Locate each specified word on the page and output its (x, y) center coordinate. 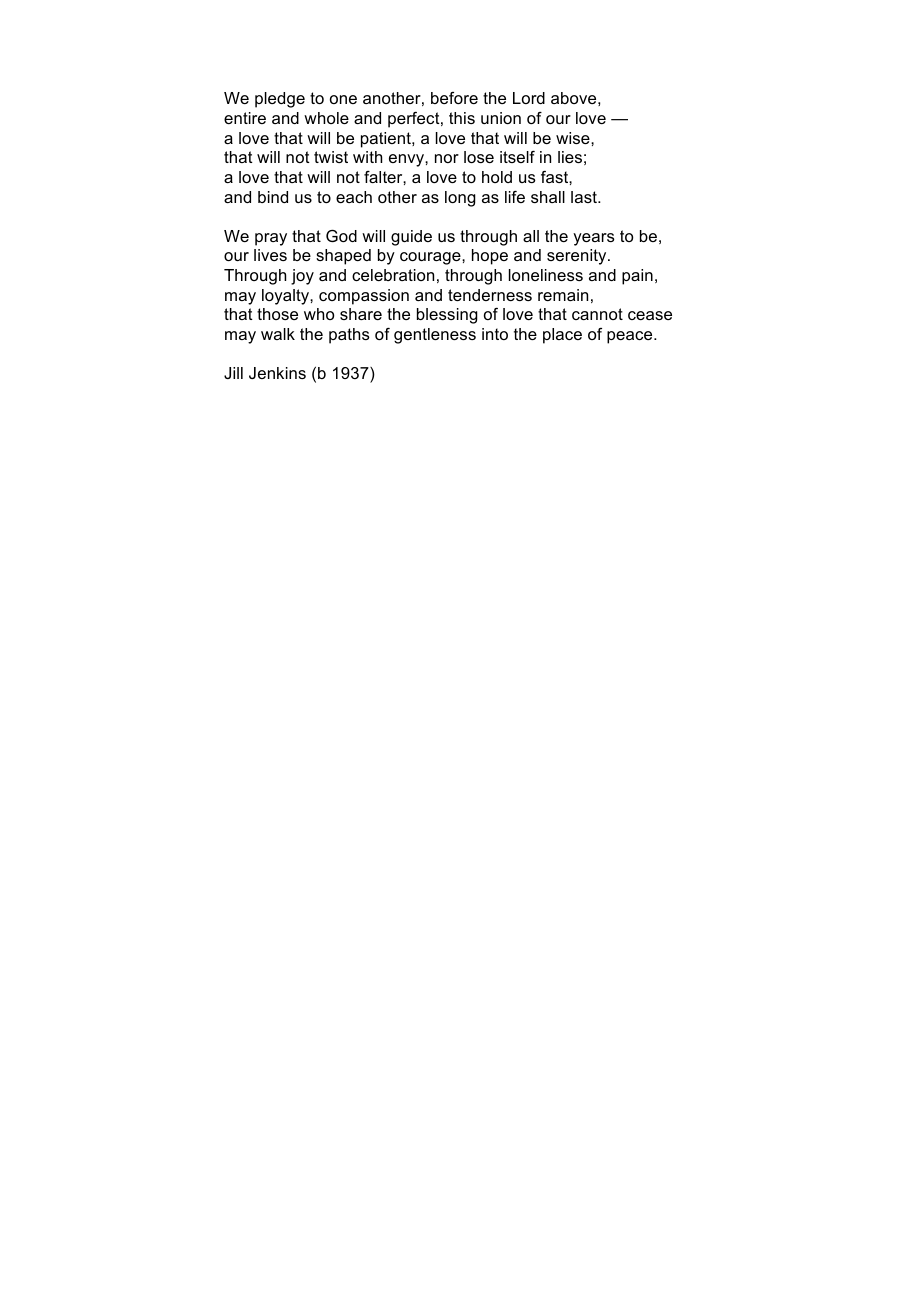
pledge (280, 100)
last (585, 197)
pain (637, 277)
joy (302, 277)
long (460, 199)
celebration (393, 275)
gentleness (435, 336)
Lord (529, 98)
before (454, 98)
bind (273, 197)
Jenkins (277, 373)
